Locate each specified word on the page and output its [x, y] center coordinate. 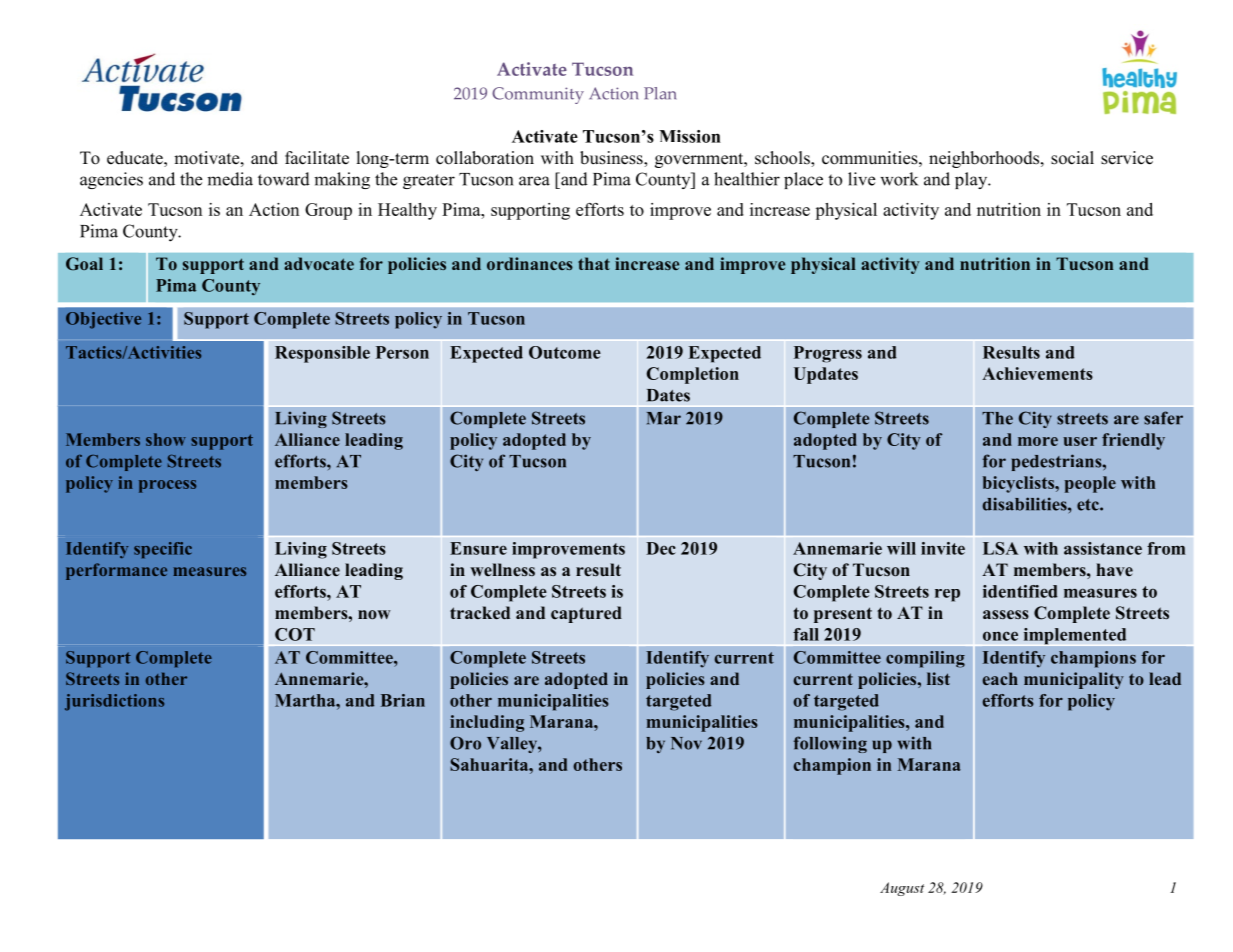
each [1000, 678]
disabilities [1026, 504]
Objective [103, 320]
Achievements [1037, 373]
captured [586, 614]
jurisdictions [114, 702]
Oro [465, 743]
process [167, 486]
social [1072, 158]
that [594, 263]
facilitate [317, 158]
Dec [661, 548]
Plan [660, 93]
